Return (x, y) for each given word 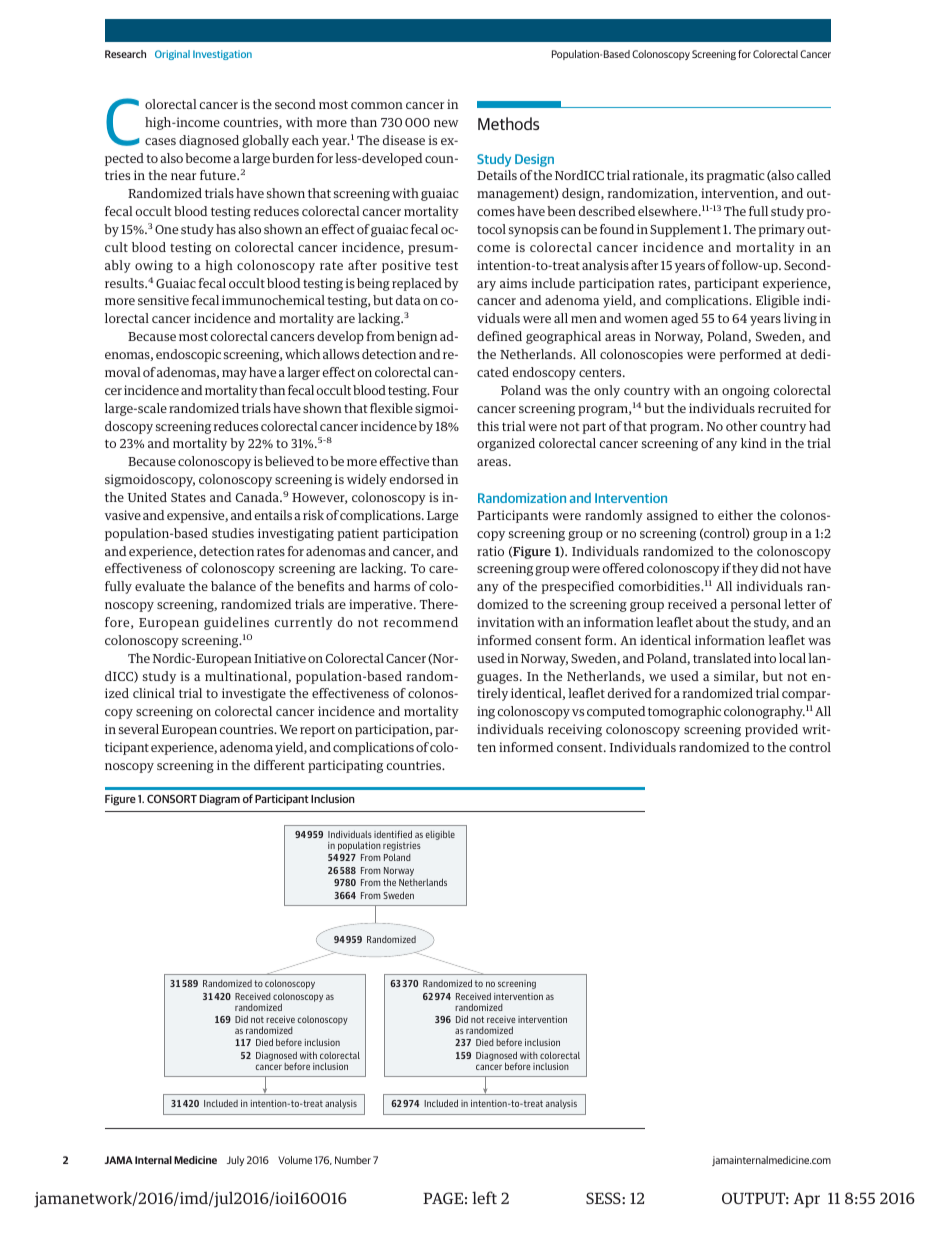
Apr (806, 1200)
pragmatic (735, 176)
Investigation (222, 55)
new (446, 123)
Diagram (220, 800)
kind (754, 443)
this (488, 426)
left (484, 1197)
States (188, 497)
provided (771, 730)
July (235, 1161)
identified (393, 834)
